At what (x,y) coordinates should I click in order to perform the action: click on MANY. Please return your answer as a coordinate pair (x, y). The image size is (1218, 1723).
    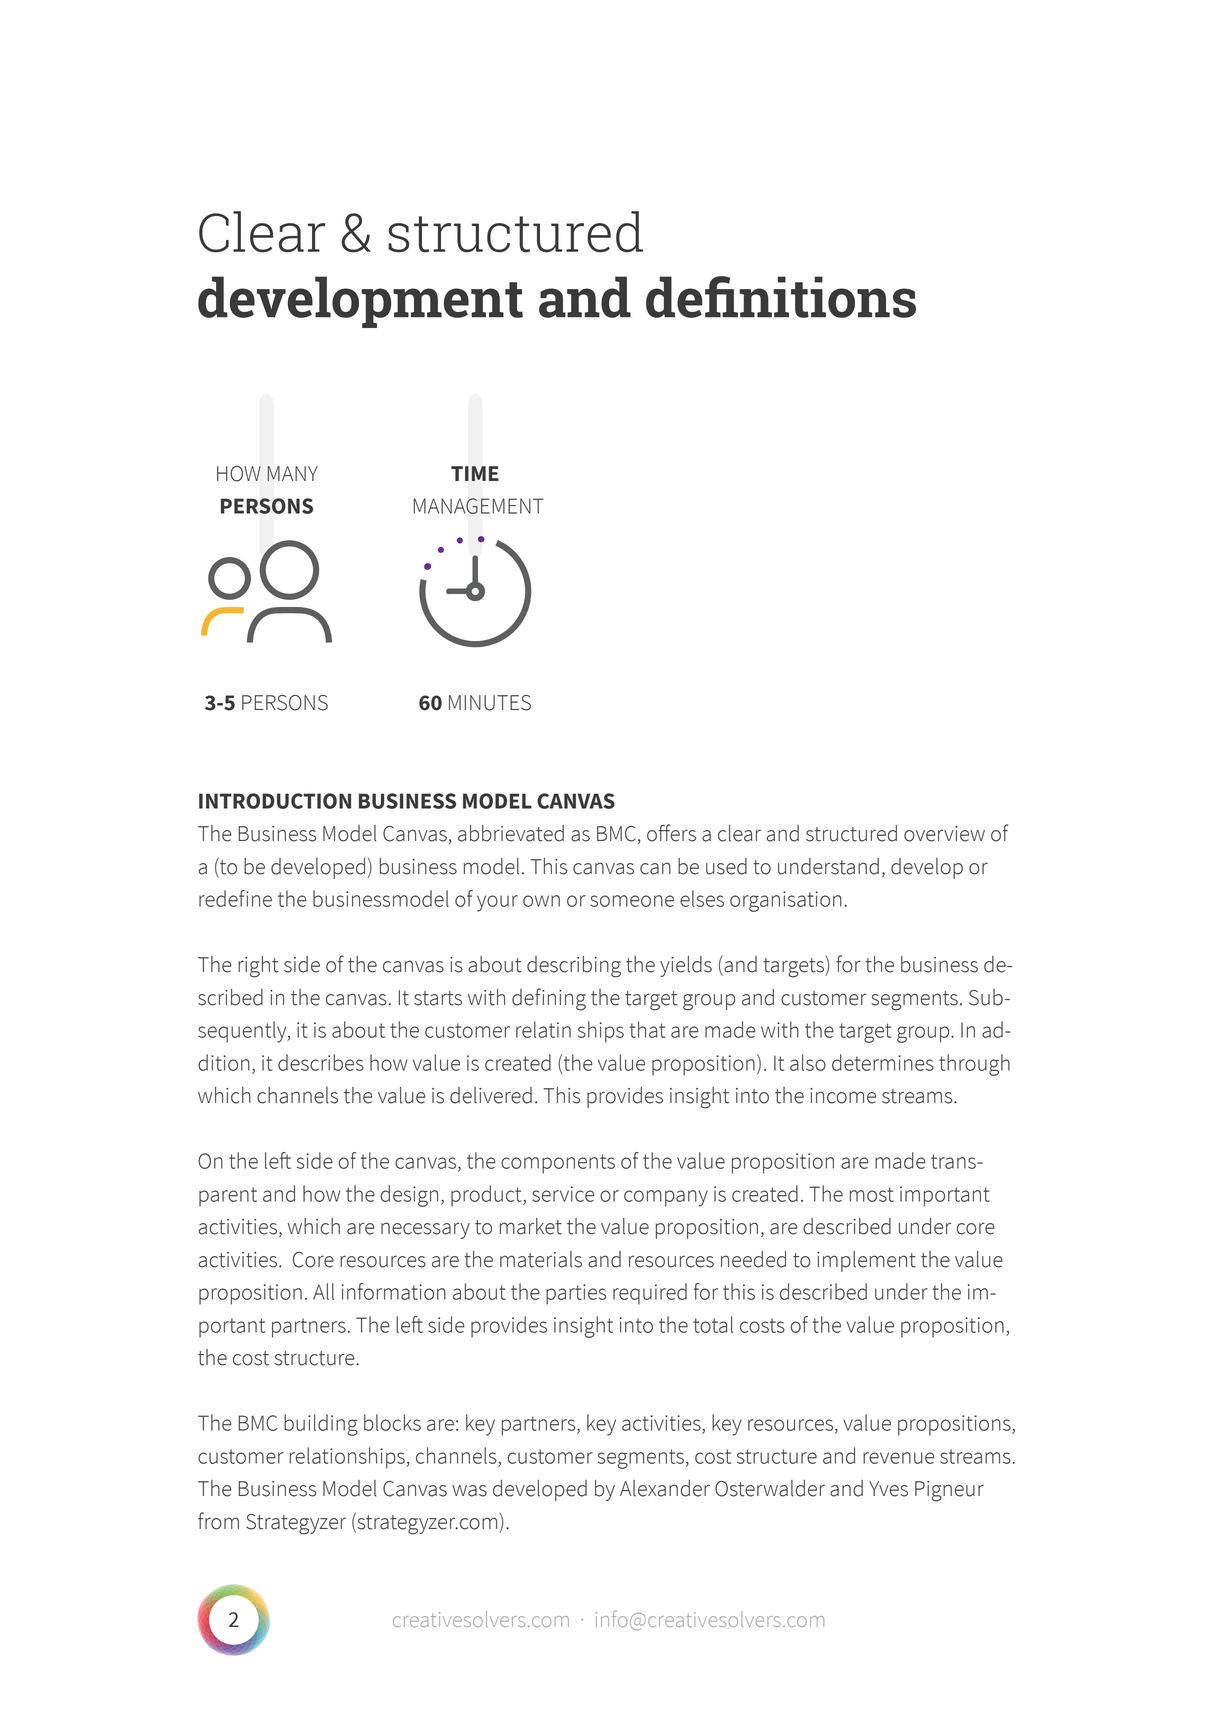
    Looking at the image, I should click on (292, 473).
